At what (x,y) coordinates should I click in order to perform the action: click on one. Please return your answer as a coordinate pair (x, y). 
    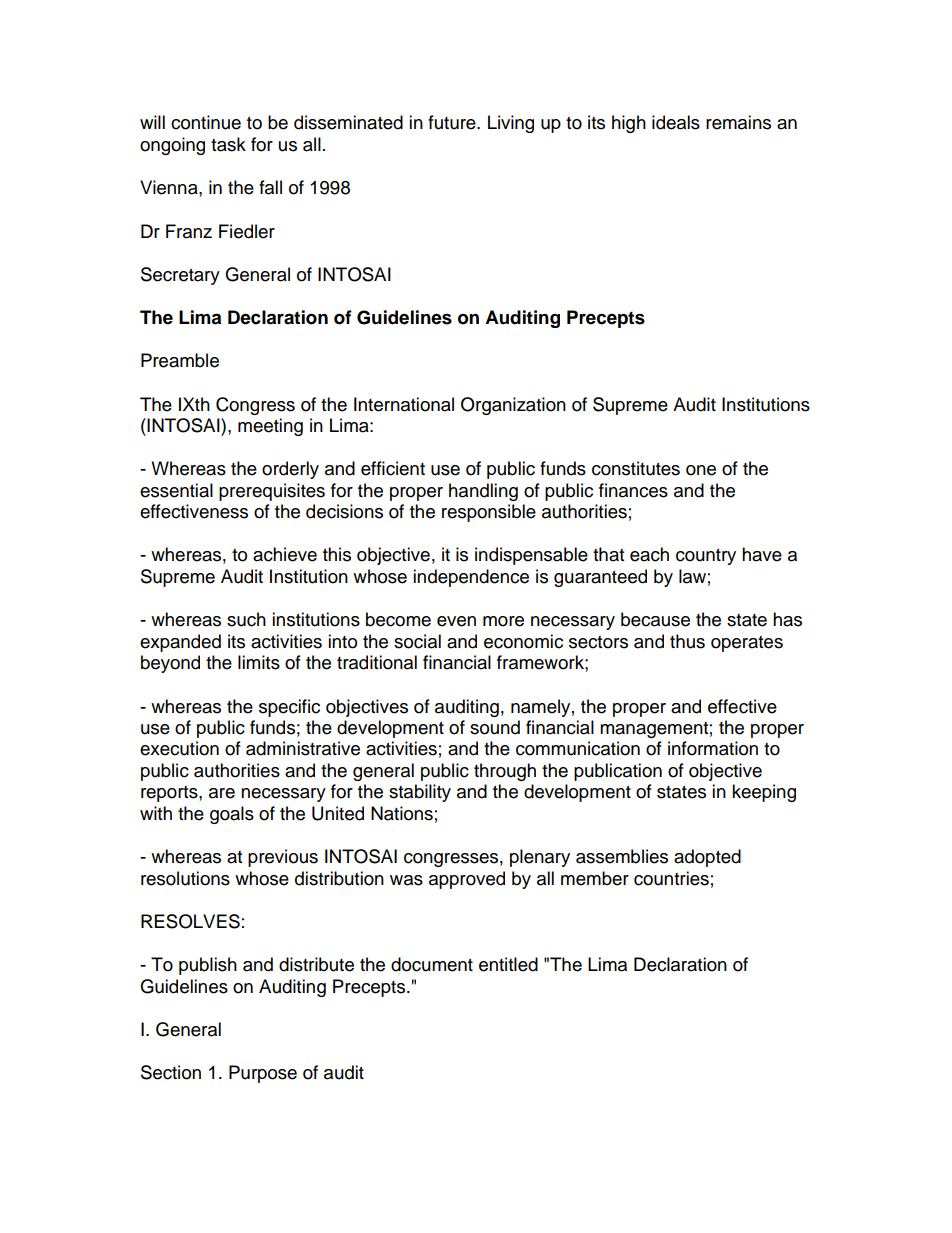
    Looking at the image, I should click on (701, 470).
